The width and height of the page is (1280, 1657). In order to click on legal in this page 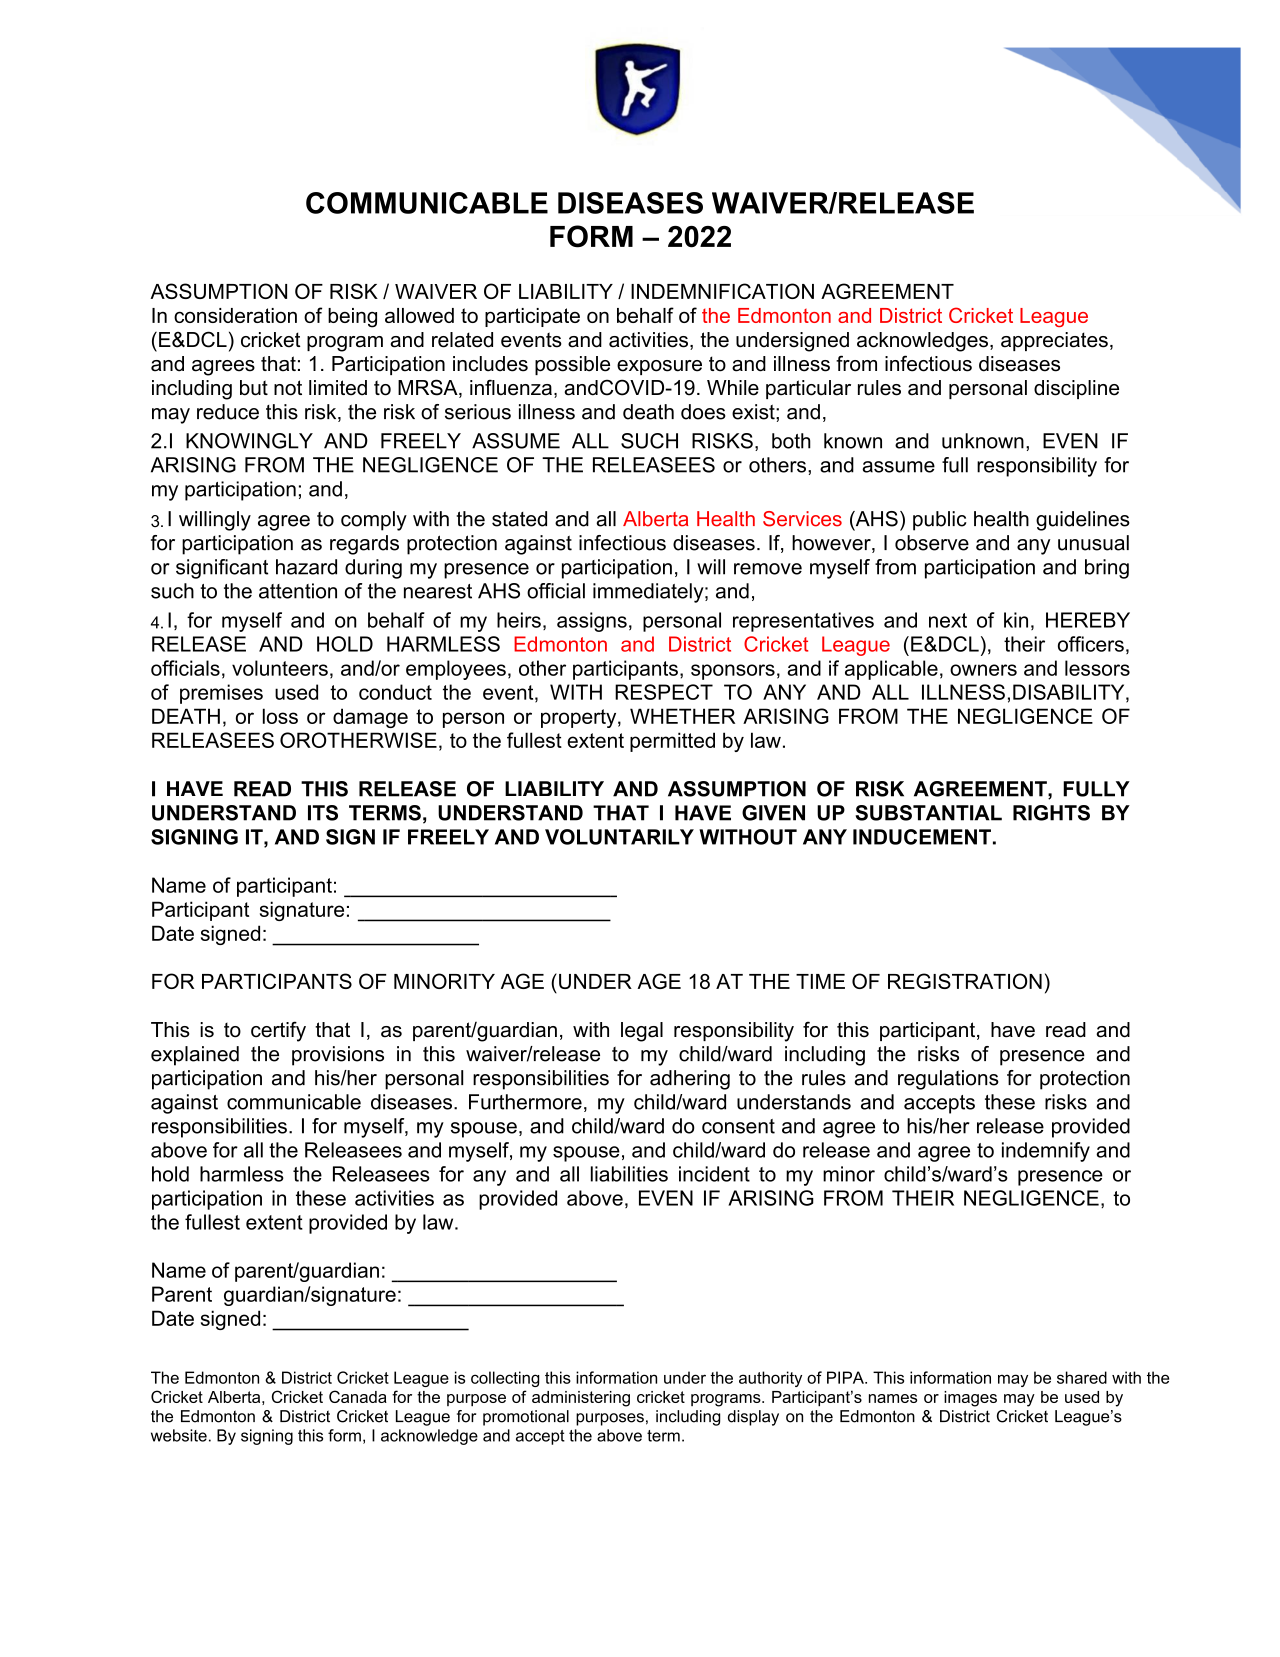, I will do `click(642, 1032)`.
